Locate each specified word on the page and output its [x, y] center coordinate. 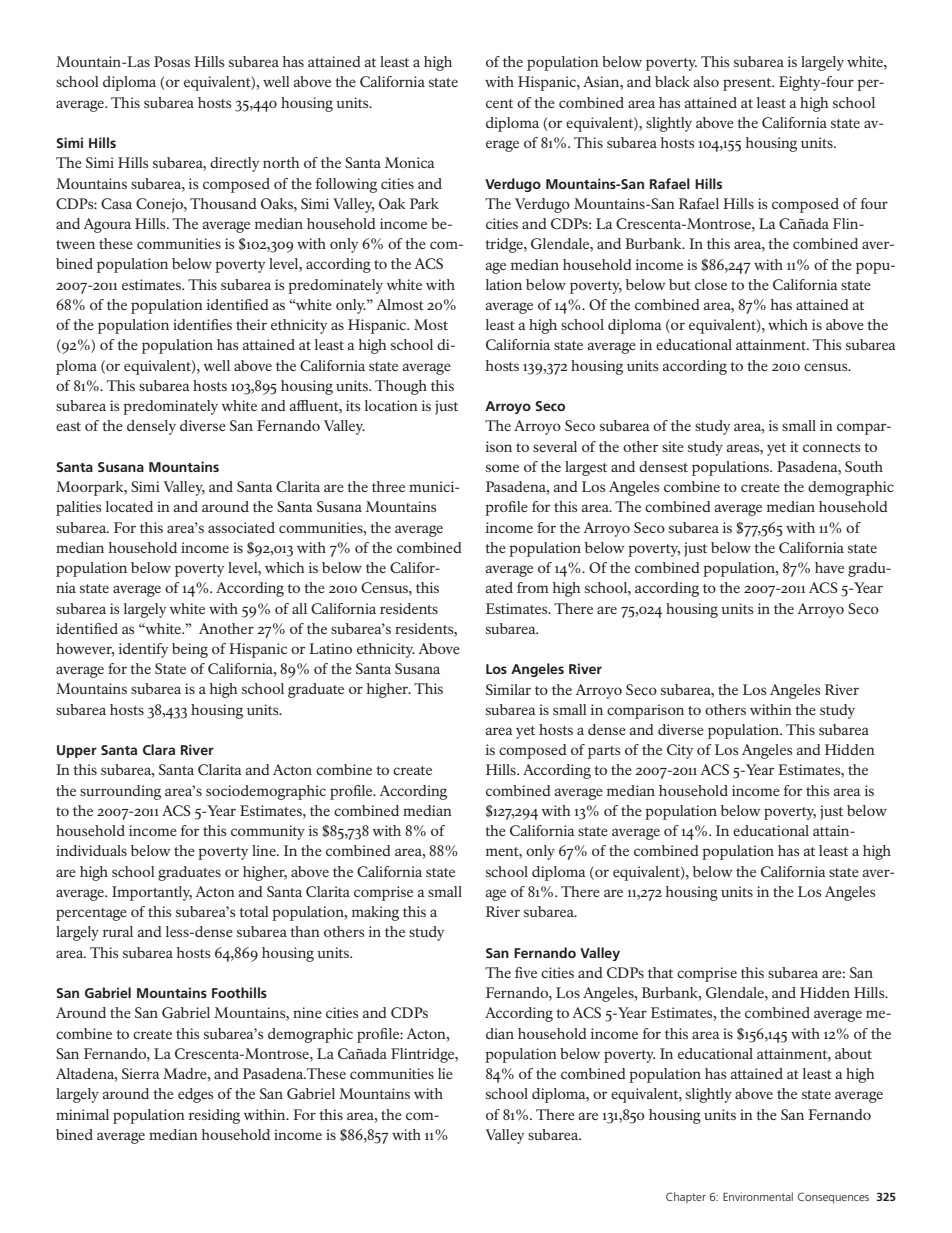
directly [234, 164]
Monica [410, 162]
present [748, 84]
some [502, 468]
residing [214, 1116]
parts [604, 752]
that [660, 972]
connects [831, 447]
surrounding [120, 792]
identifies [202, 324]
